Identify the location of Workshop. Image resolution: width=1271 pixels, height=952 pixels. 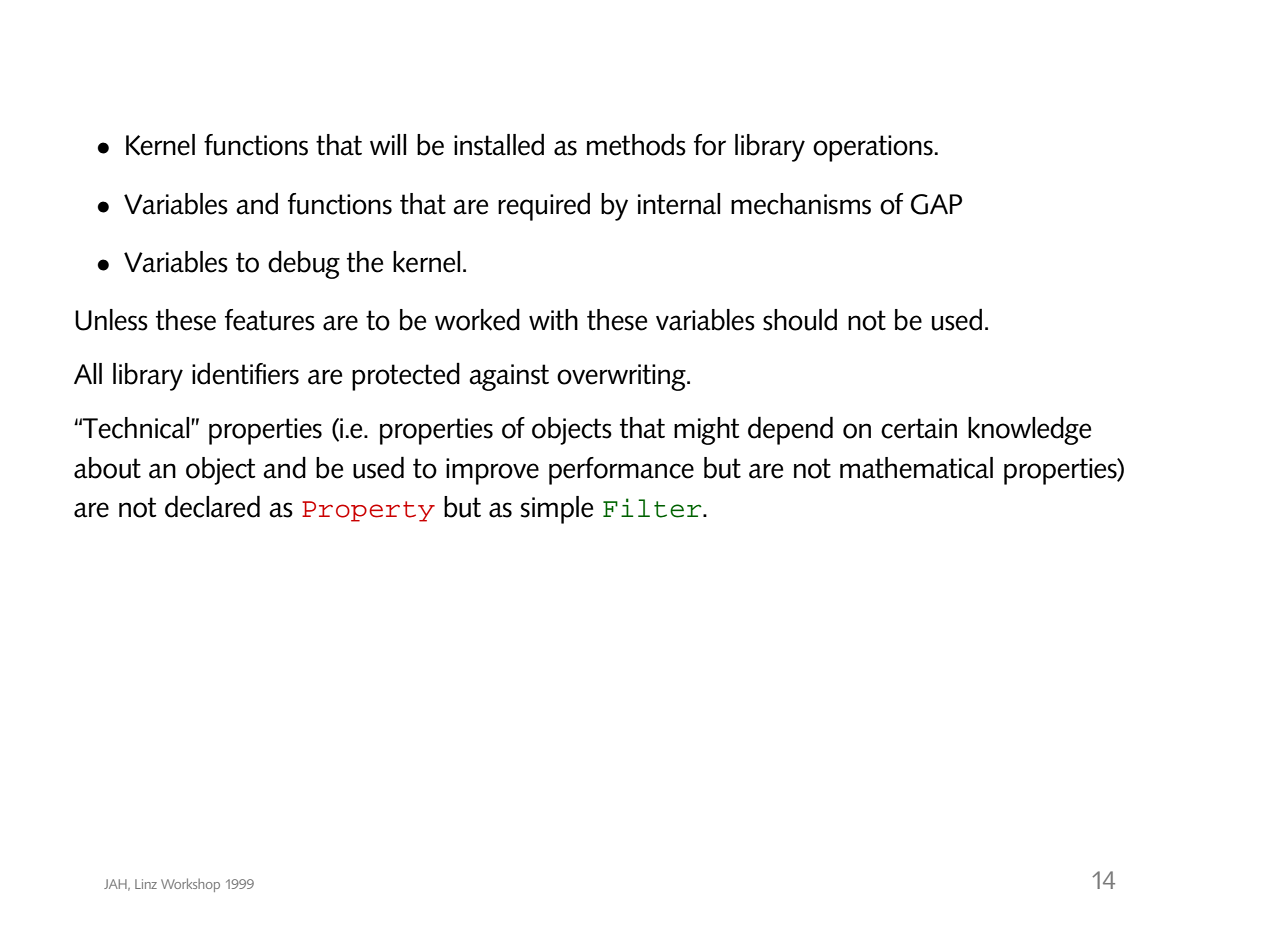
(190, 885).
